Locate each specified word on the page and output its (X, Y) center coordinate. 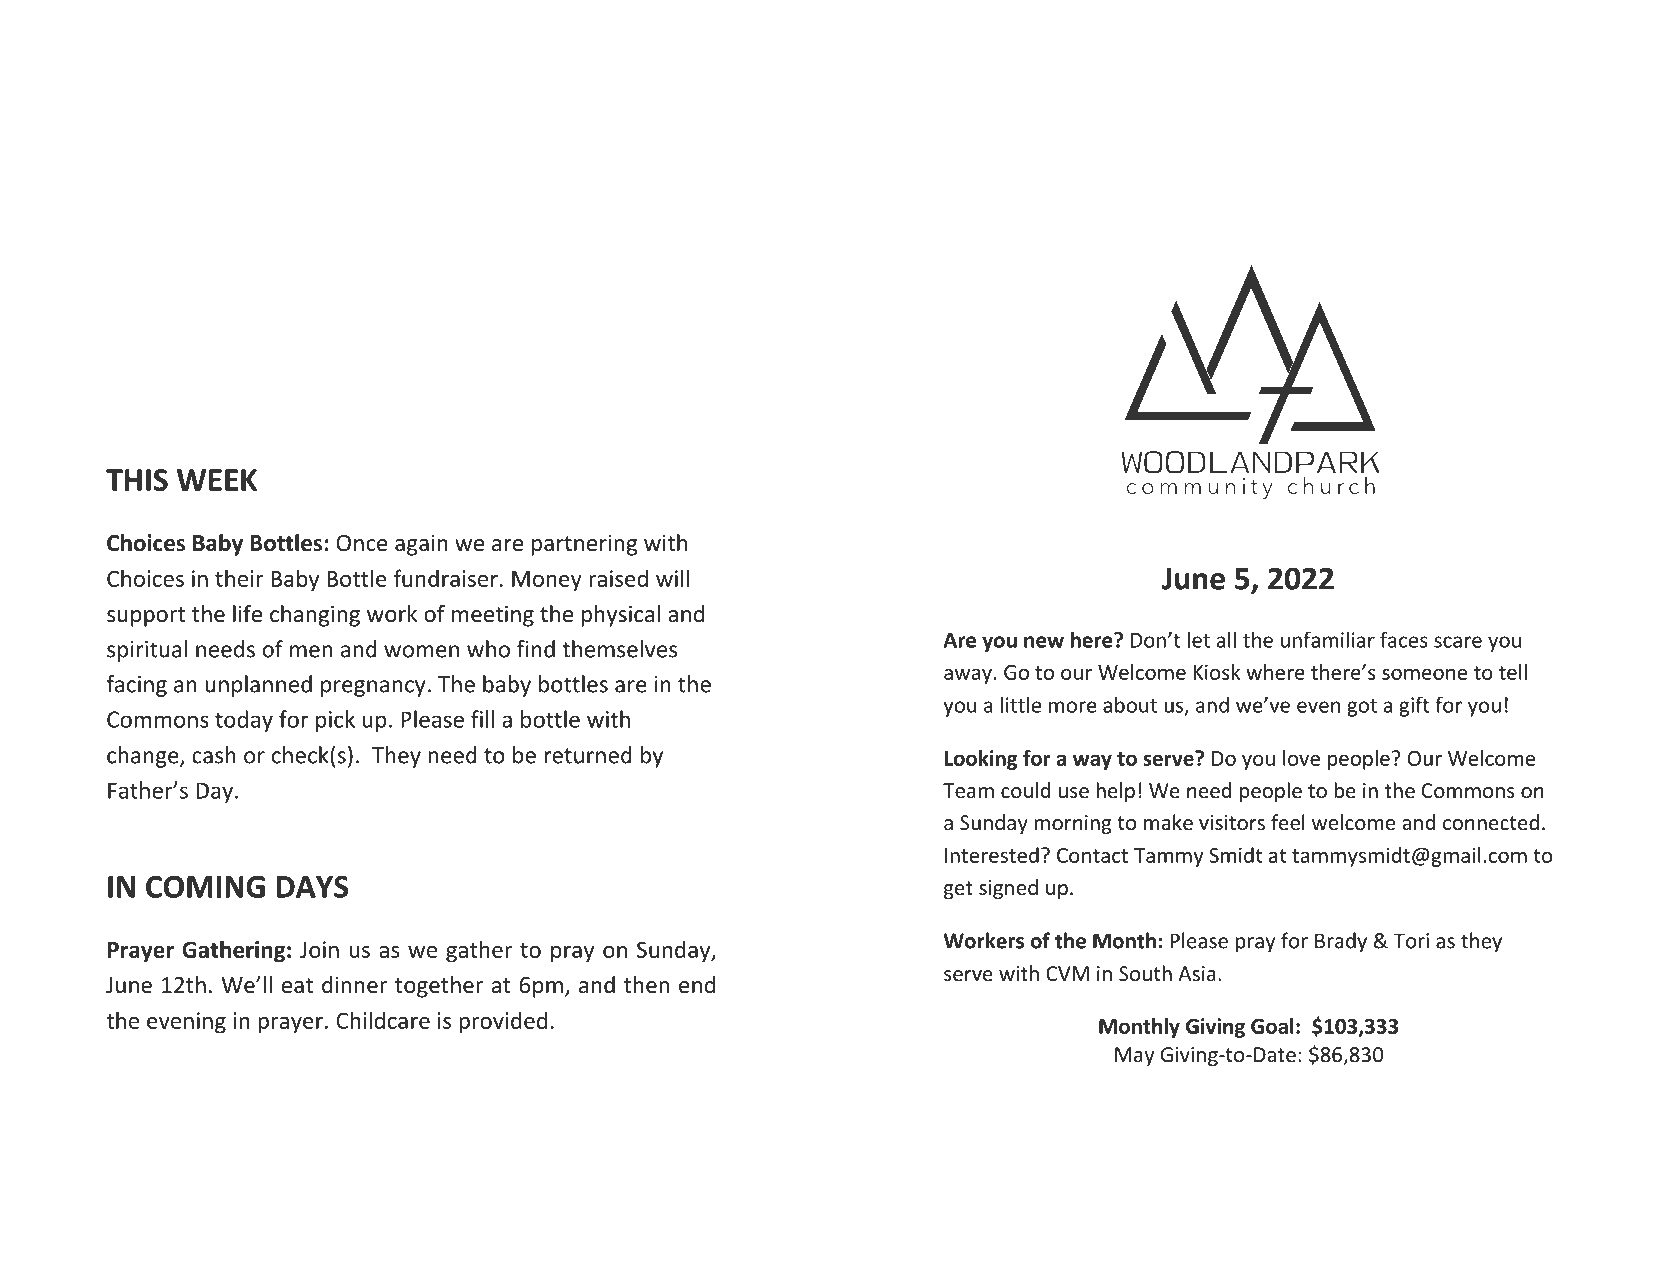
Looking (981, 760)
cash (214, 755)
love (1301, 758)
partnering (584, 545)
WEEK (217, 480)
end (697, 985)
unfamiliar (1328, 639)
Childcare (383, 1020)
